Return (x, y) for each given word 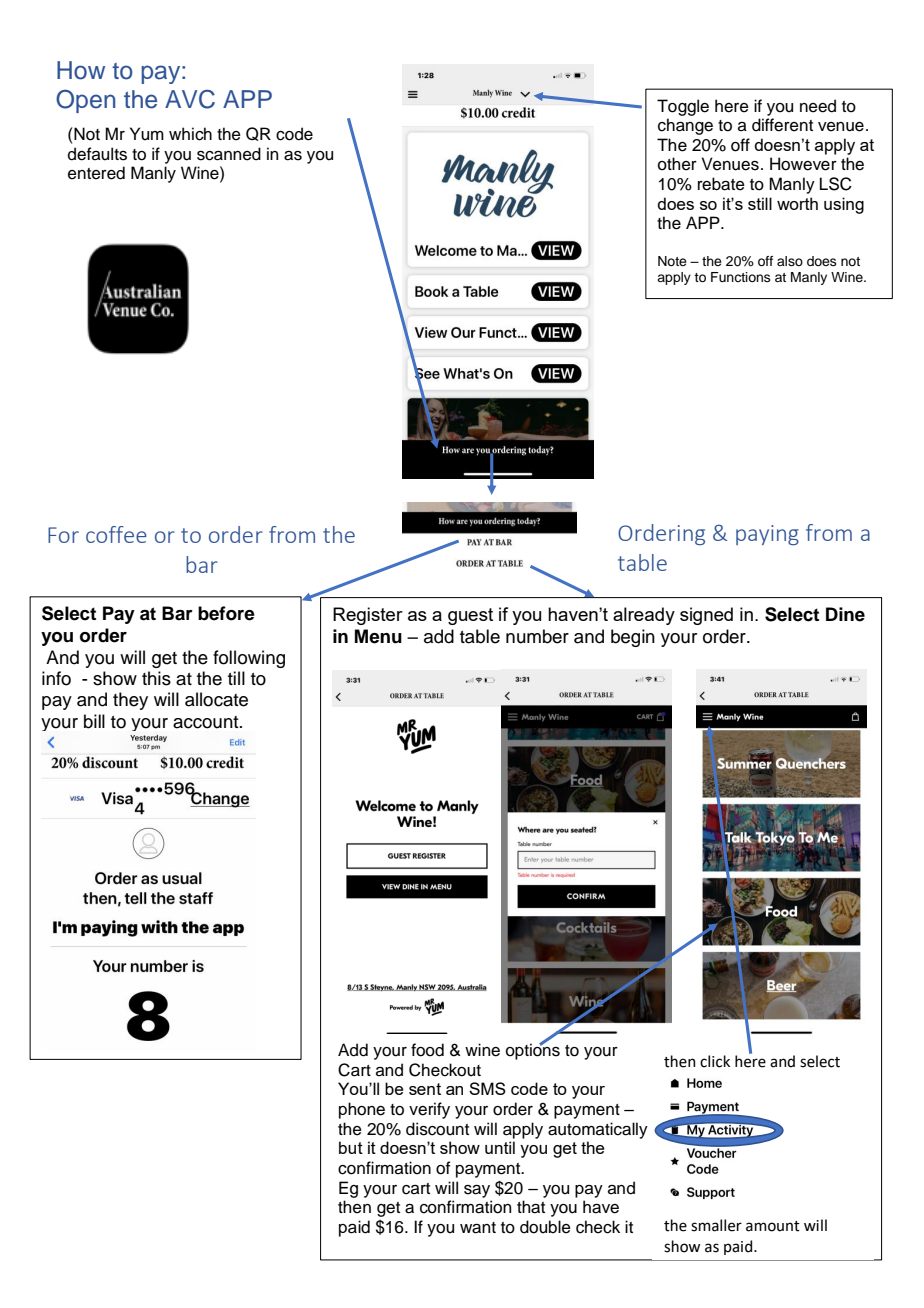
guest (470, 616)
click (715, 1061)
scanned (229, 154)
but (351, 1147)
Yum (147, 134)
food (427, 1050)
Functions (741, 277)
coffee (116, 534)
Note (672, 261)
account (207, 722)
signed (706, 616)
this (156, 678)
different (782, 125)
